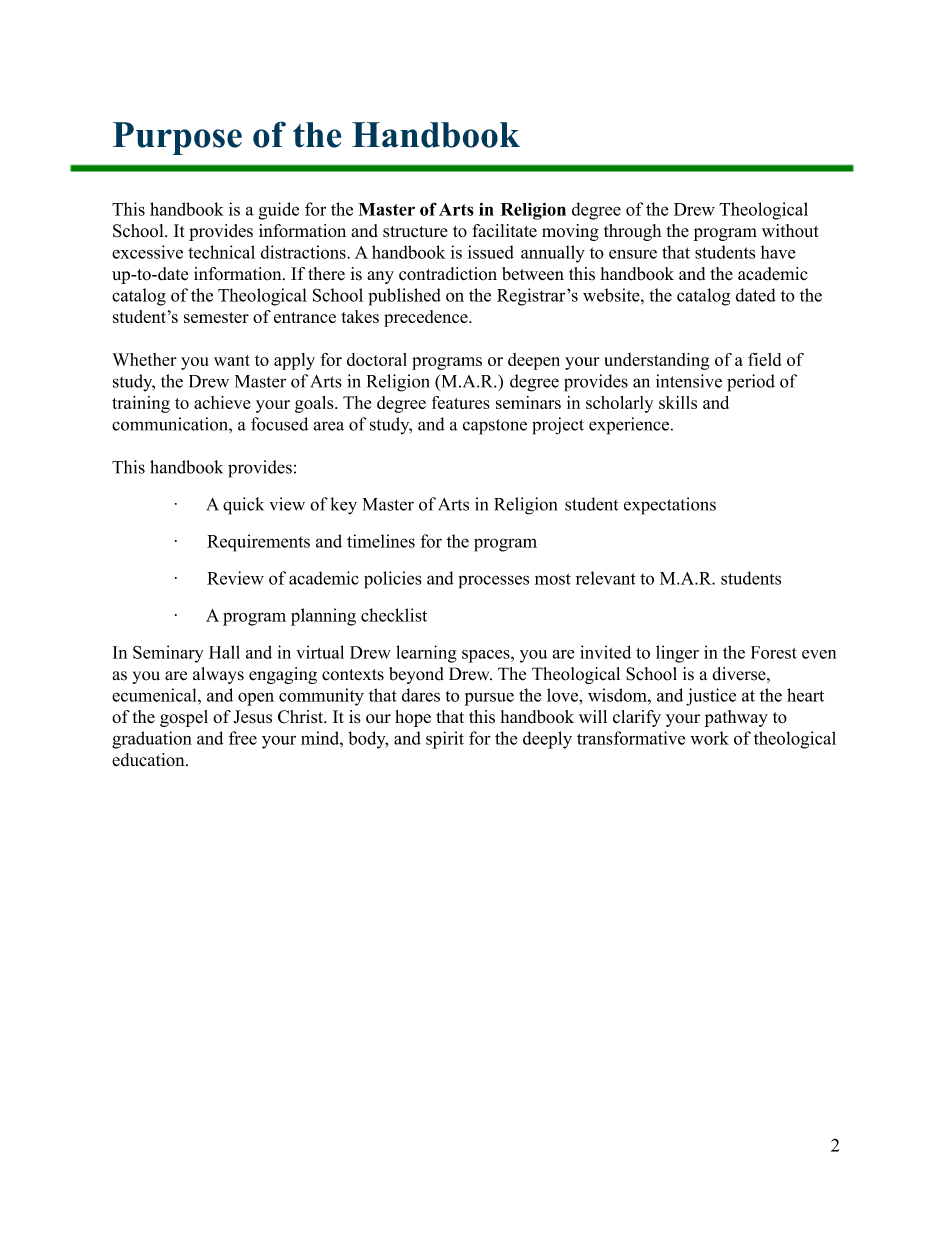 The width and height of the screenshot is (952, 1233). I want to click on work, so click(709, 738).
